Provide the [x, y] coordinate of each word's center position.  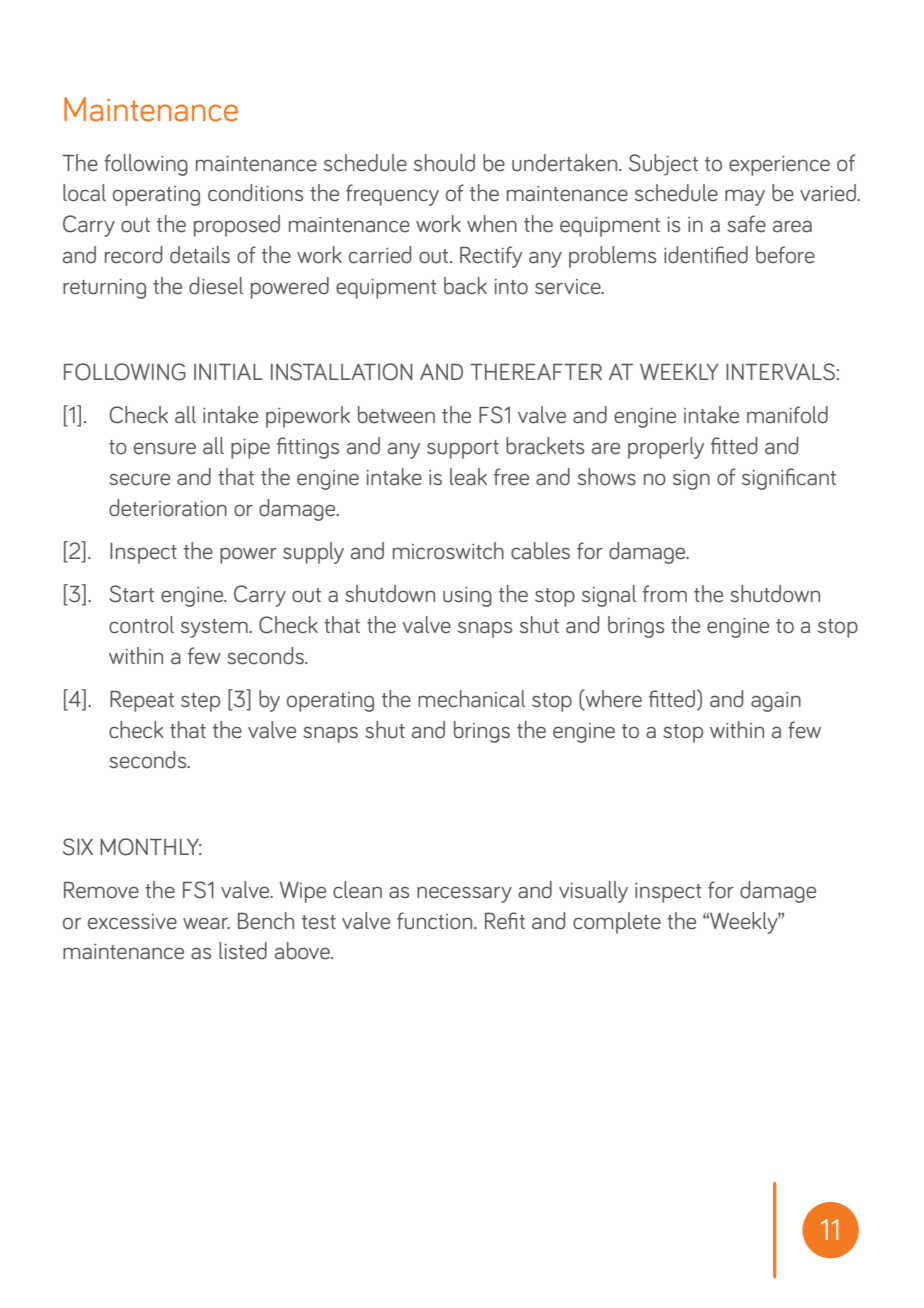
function [436, 921]
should [444, 163]
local [84, 193]
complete [617, 923]
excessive [132, 922]
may [745, 197]
